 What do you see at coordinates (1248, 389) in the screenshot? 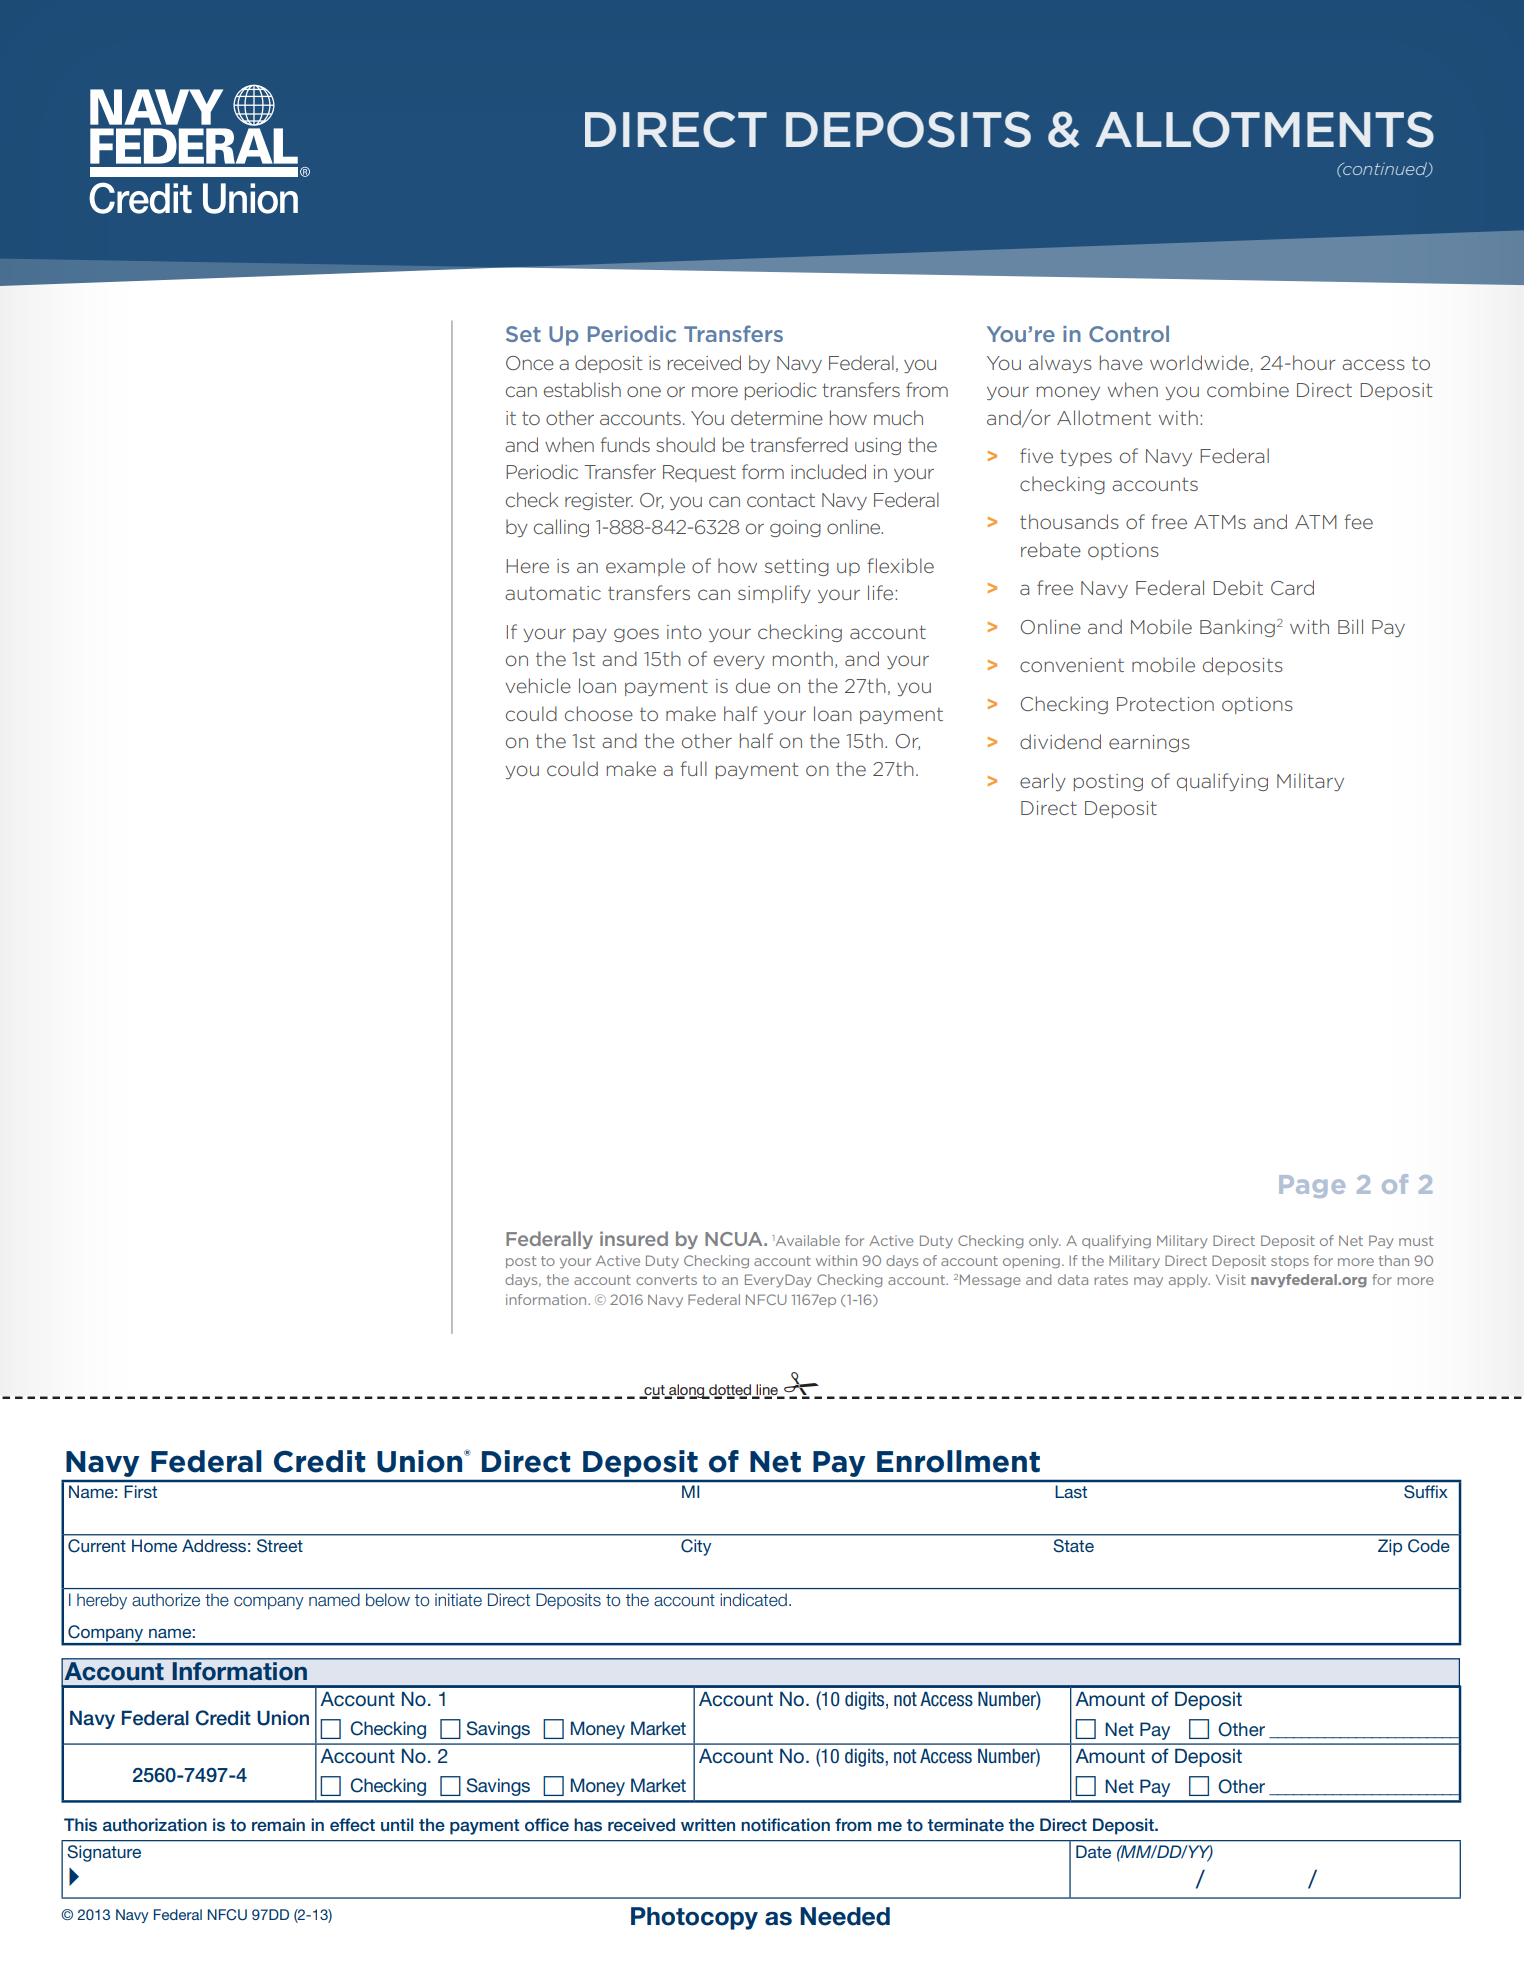
I see `combine` at bounding box center [1248, 389].
